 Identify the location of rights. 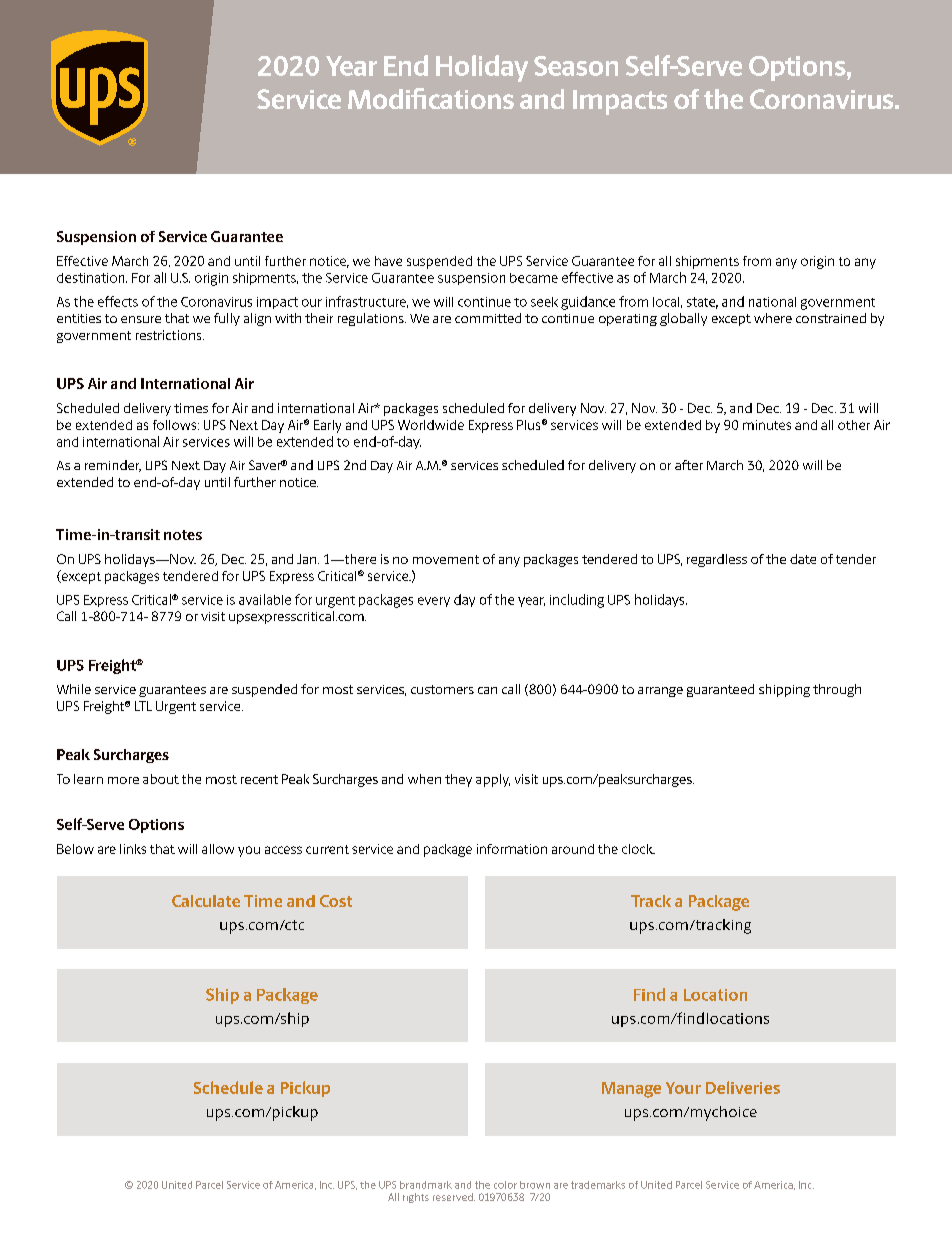
(416, 1198).
